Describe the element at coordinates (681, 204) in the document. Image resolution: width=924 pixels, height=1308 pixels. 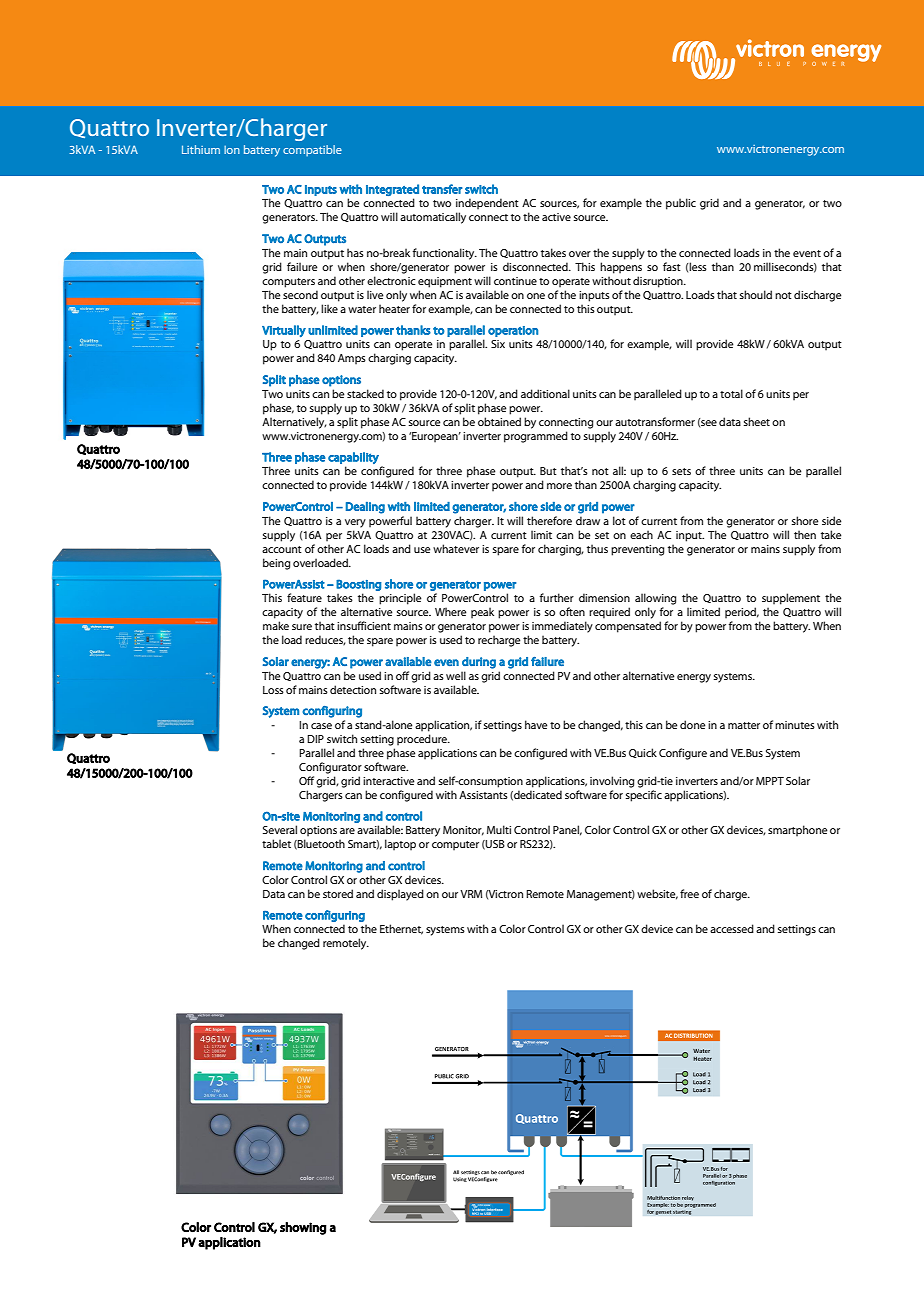
I see `public` at that location.
